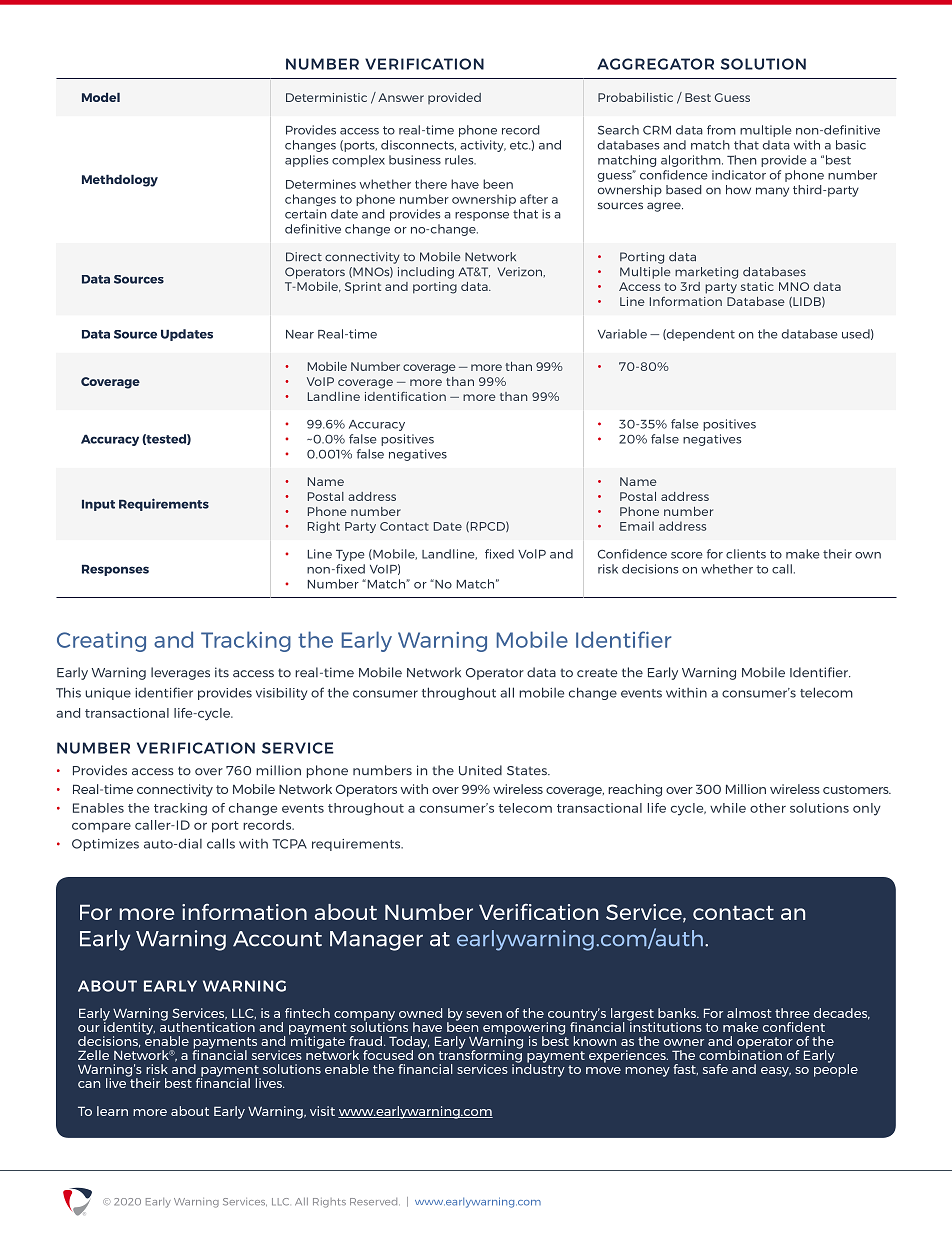 This page has height=1233, width=952. What do you see at coordinates (757, 286) in the page?
I see `static` at bounding box center [757, 286].
